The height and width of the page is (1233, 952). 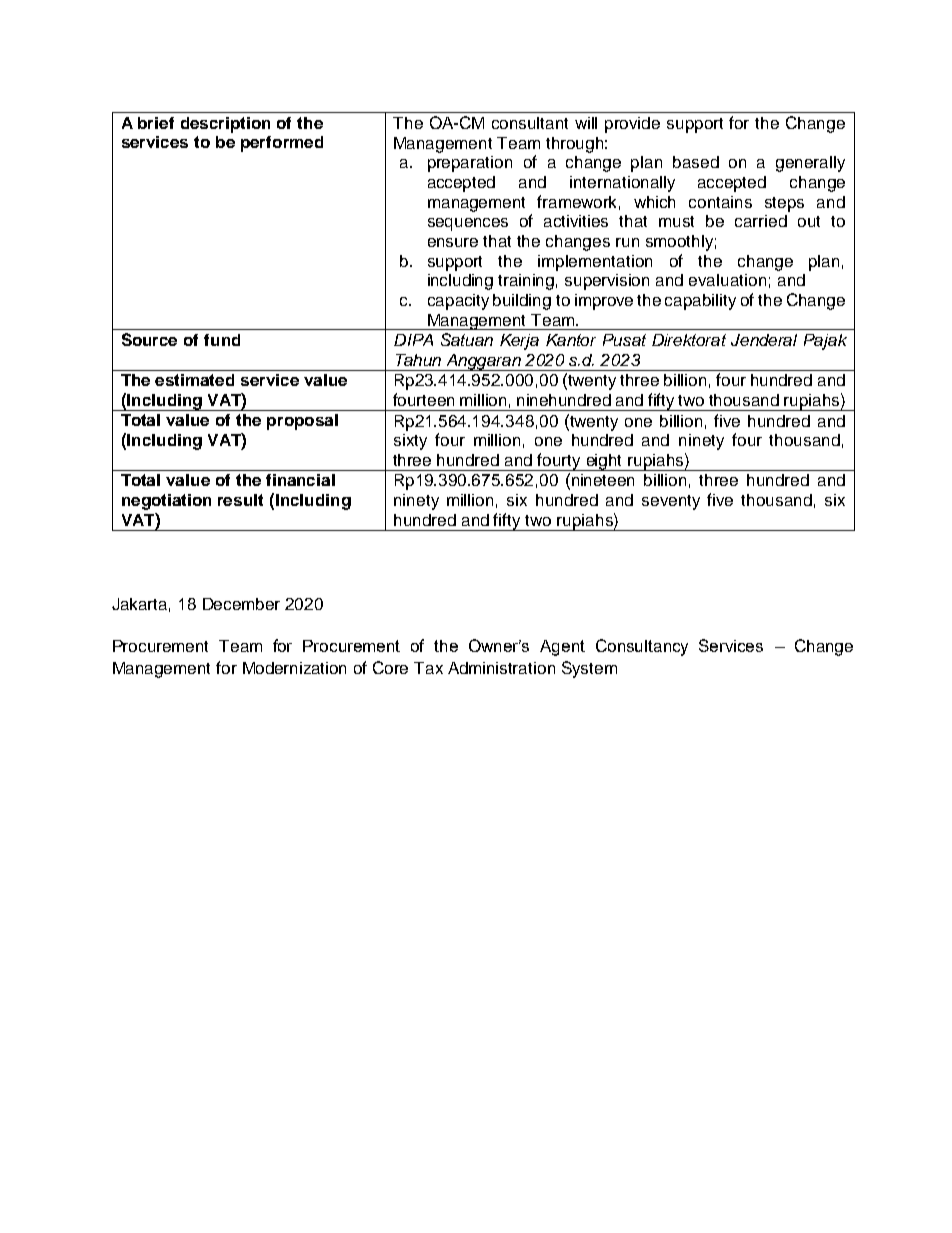 What do you see at coordinates (470, 164) in the page?
I see `preparation` at bounding box center [470, 164].
